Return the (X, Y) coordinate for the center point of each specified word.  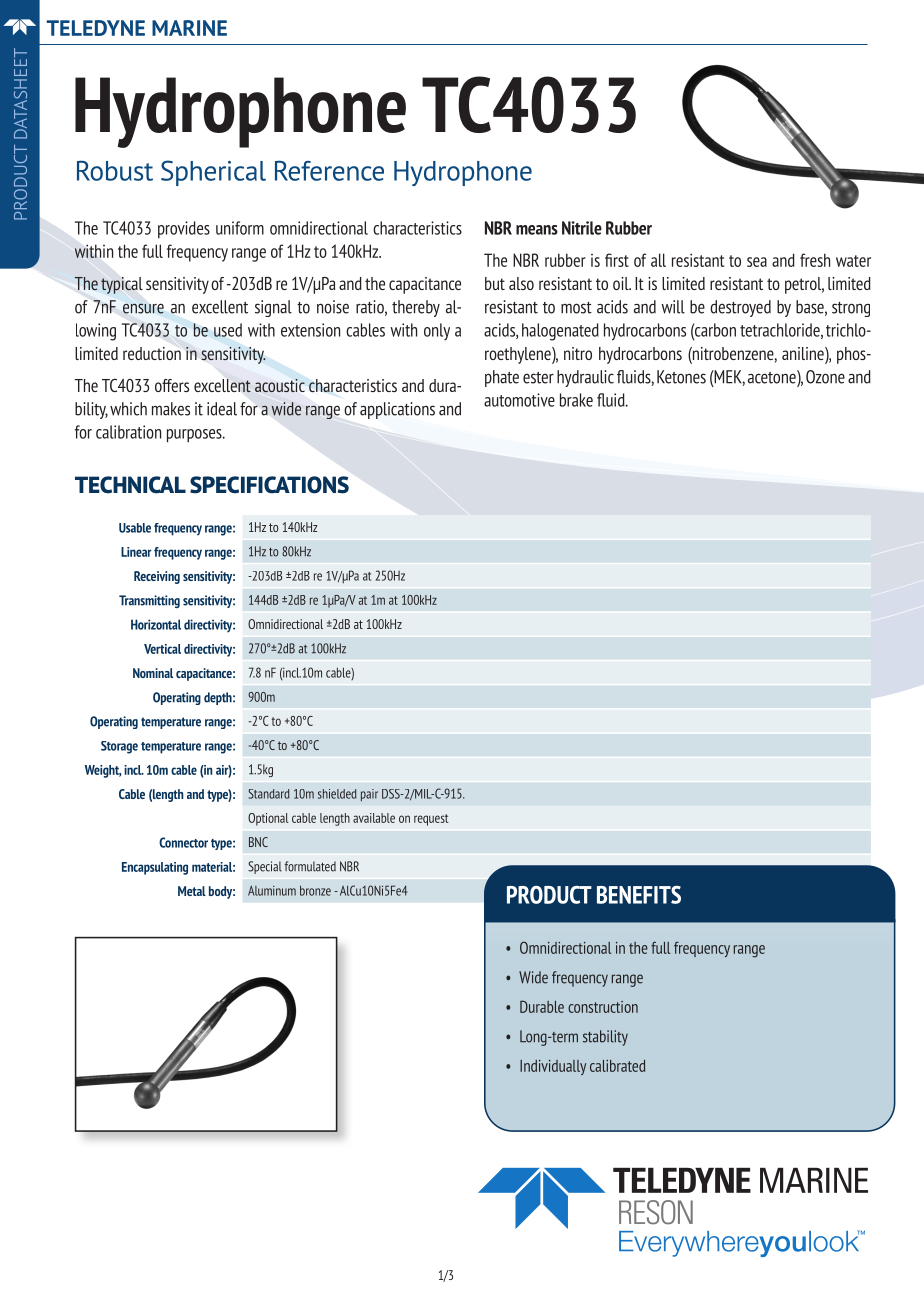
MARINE (189, 28)
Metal (192, 891)
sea (757, 262)
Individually (553, 1067)
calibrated (617, 1066)
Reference (329, 170)
